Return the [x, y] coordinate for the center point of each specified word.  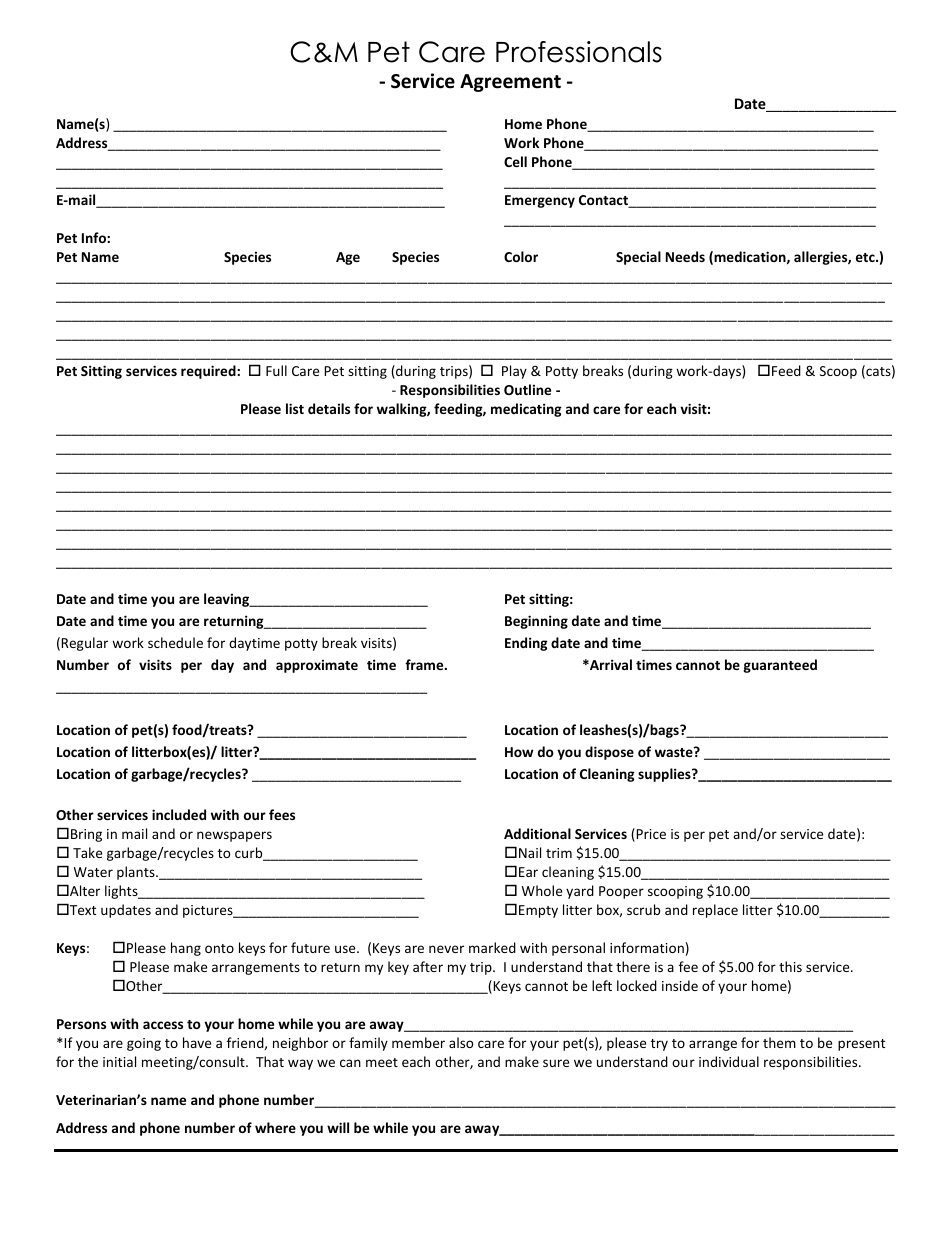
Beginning [536, 622]
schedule [175, 642]
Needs [685, 256]
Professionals [579, 52]
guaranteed [780, 666]
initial [119, 1061]
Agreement [510, 83]
